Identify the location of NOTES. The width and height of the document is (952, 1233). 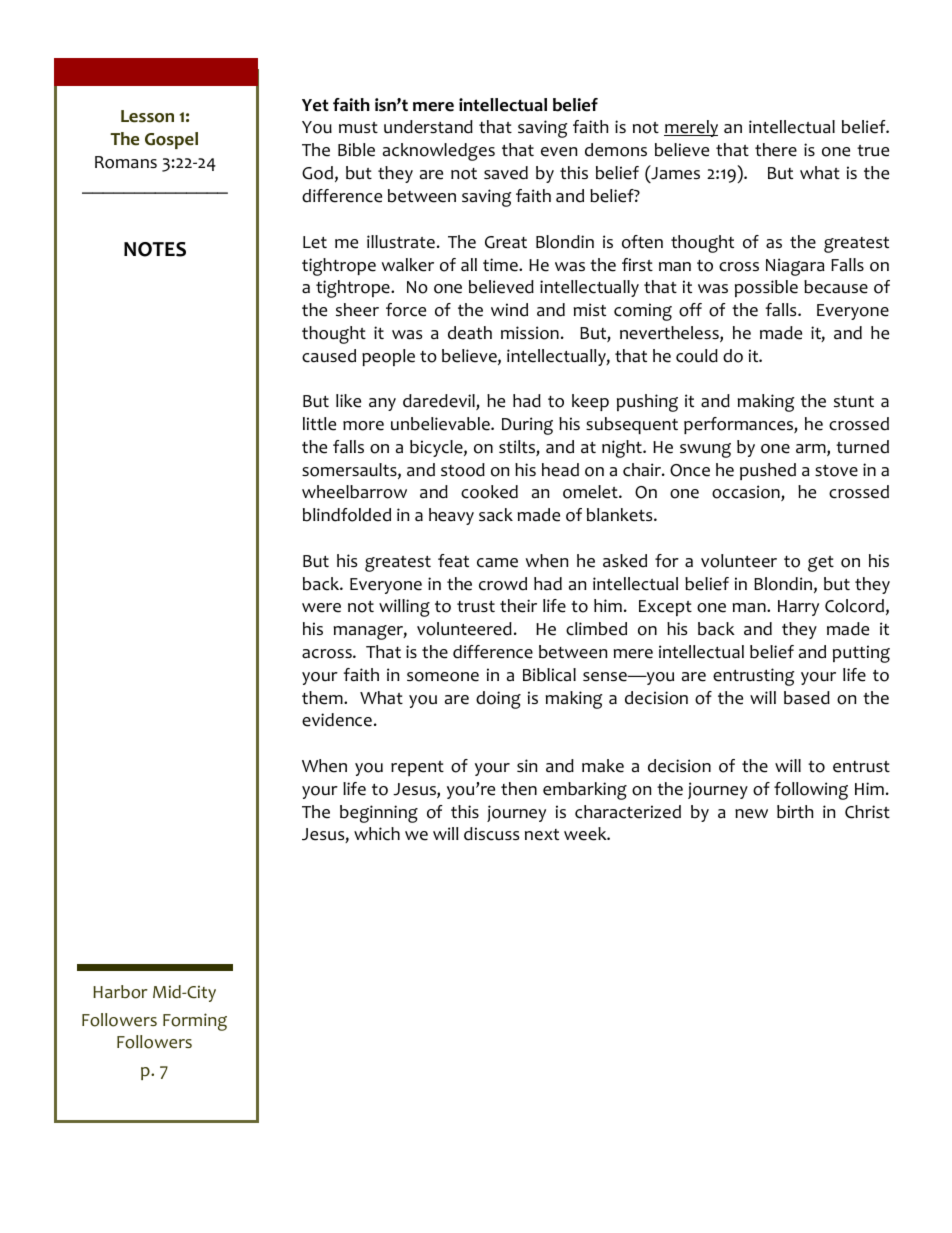
(155, 249).
